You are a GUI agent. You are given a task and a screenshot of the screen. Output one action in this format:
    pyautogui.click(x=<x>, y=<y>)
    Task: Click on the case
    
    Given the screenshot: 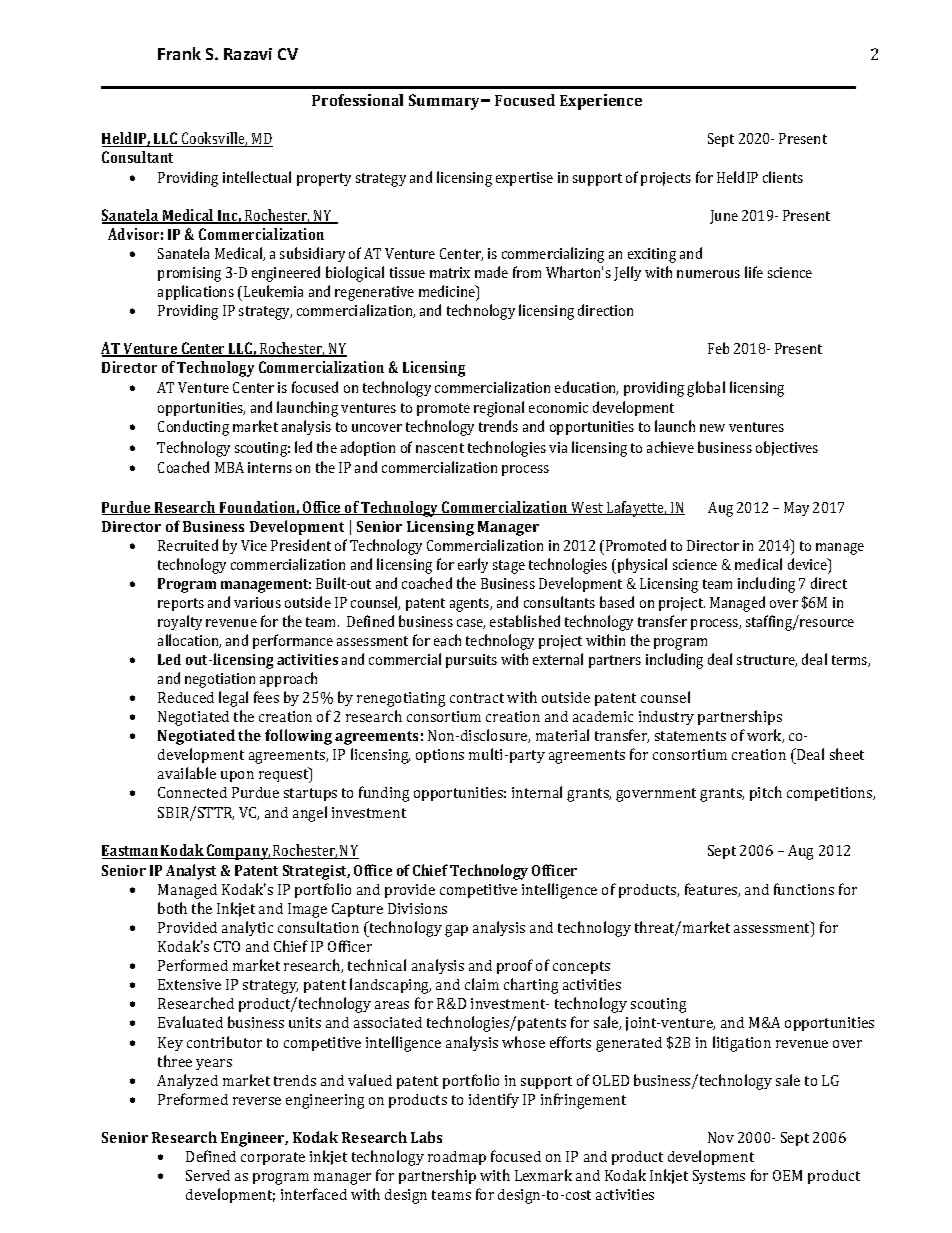 What is the action you would take?
    pyautogui.click(x=471, y=624)
